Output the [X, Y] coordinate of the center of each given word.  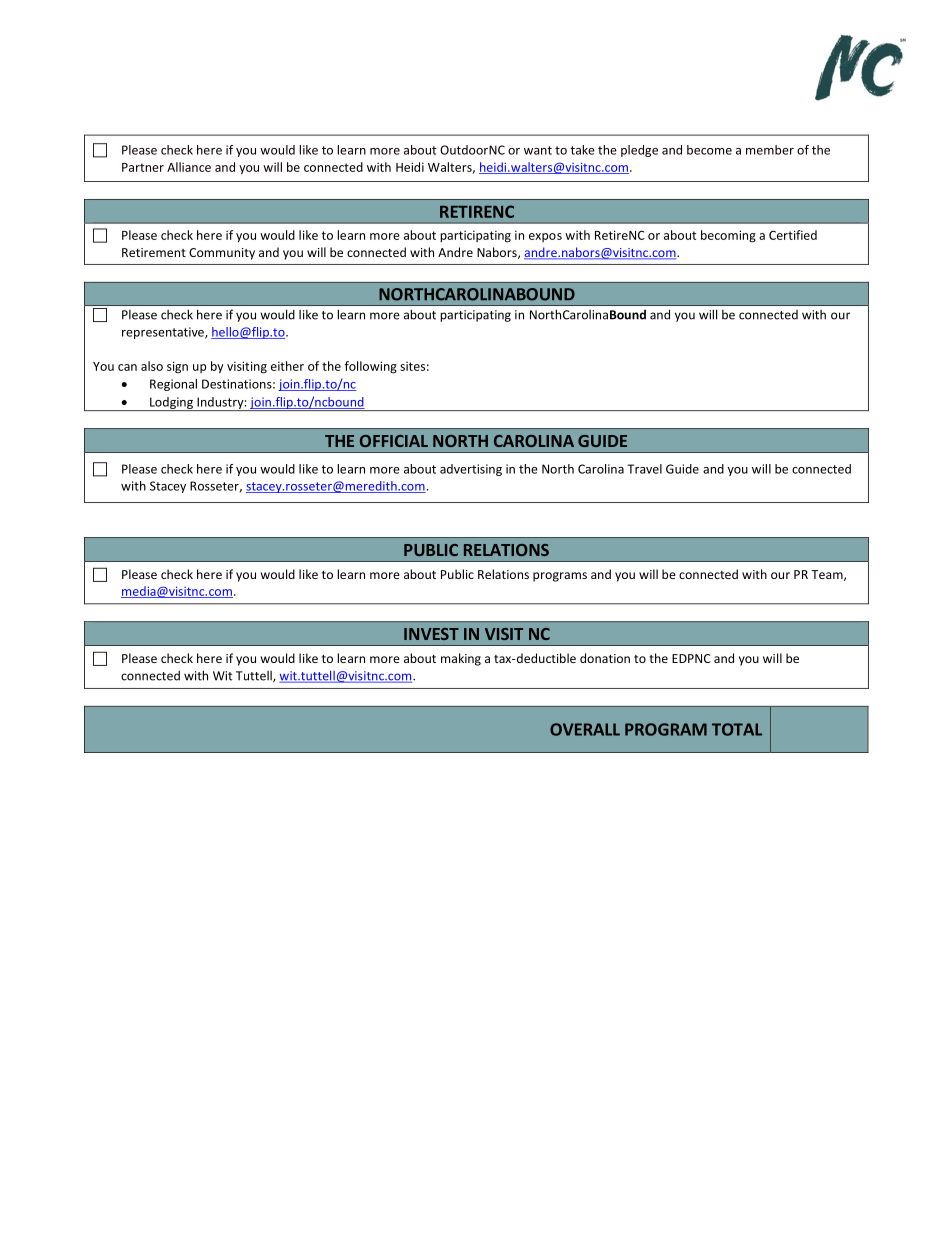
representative [164, 333]
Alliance [189, 167]
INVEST [431, 634]
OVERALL [585, 729]
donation [605, 658]
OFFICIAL [394, 441]
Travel [644, 469]
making [461, 659]
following [371, 367]
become [709, 150]
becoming [728, 236]
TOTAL [737, 729]
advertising [471, 470]
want [538, 150]
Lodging [171, 404]
